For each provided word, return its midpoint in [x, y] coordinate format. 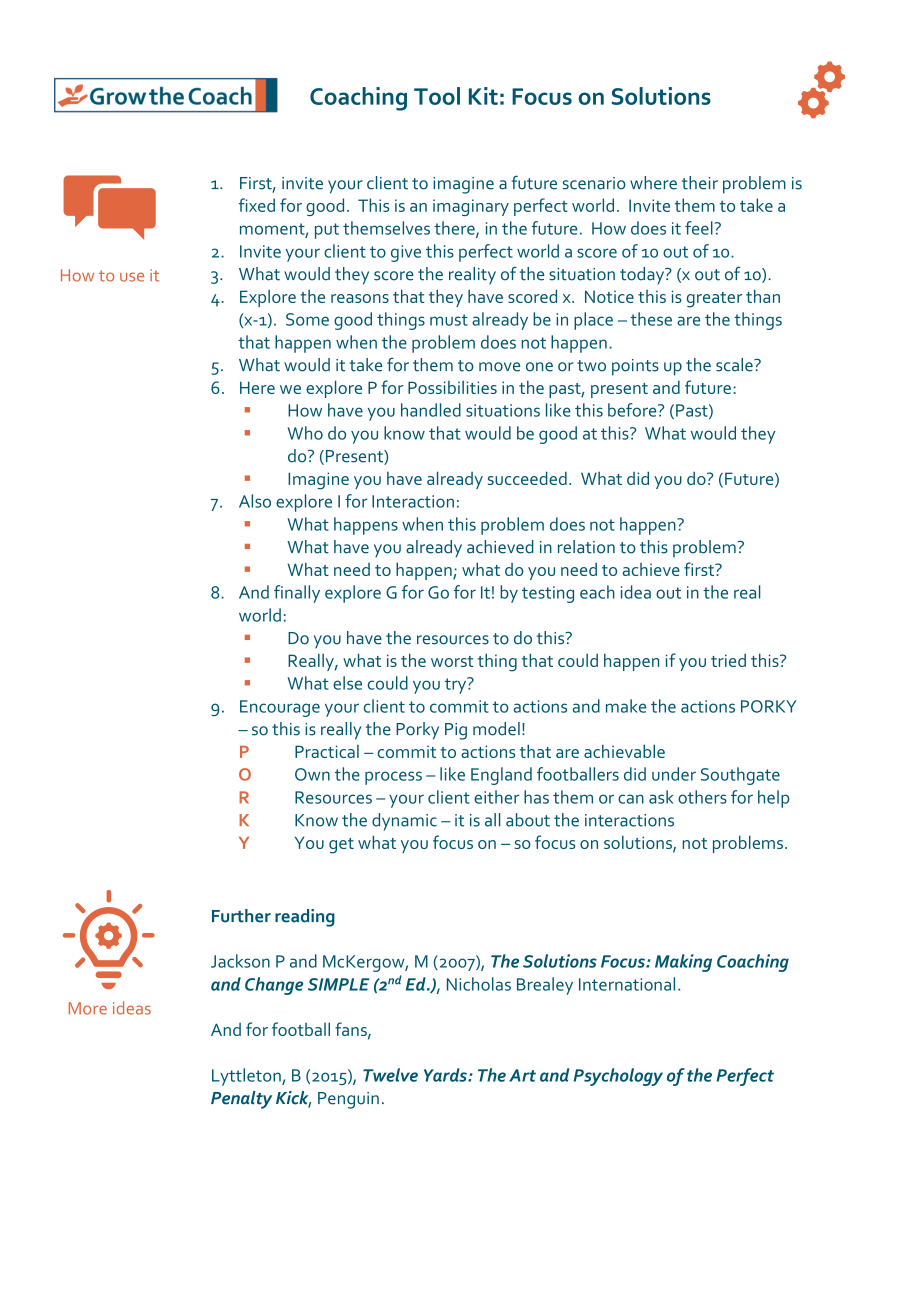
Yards [446, 1075]
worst [452, 661]
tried [728, 660]
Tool [437, 96]
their [700, 183]
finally [297, 594]
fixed [257, 205]
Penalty [241, 1100]
